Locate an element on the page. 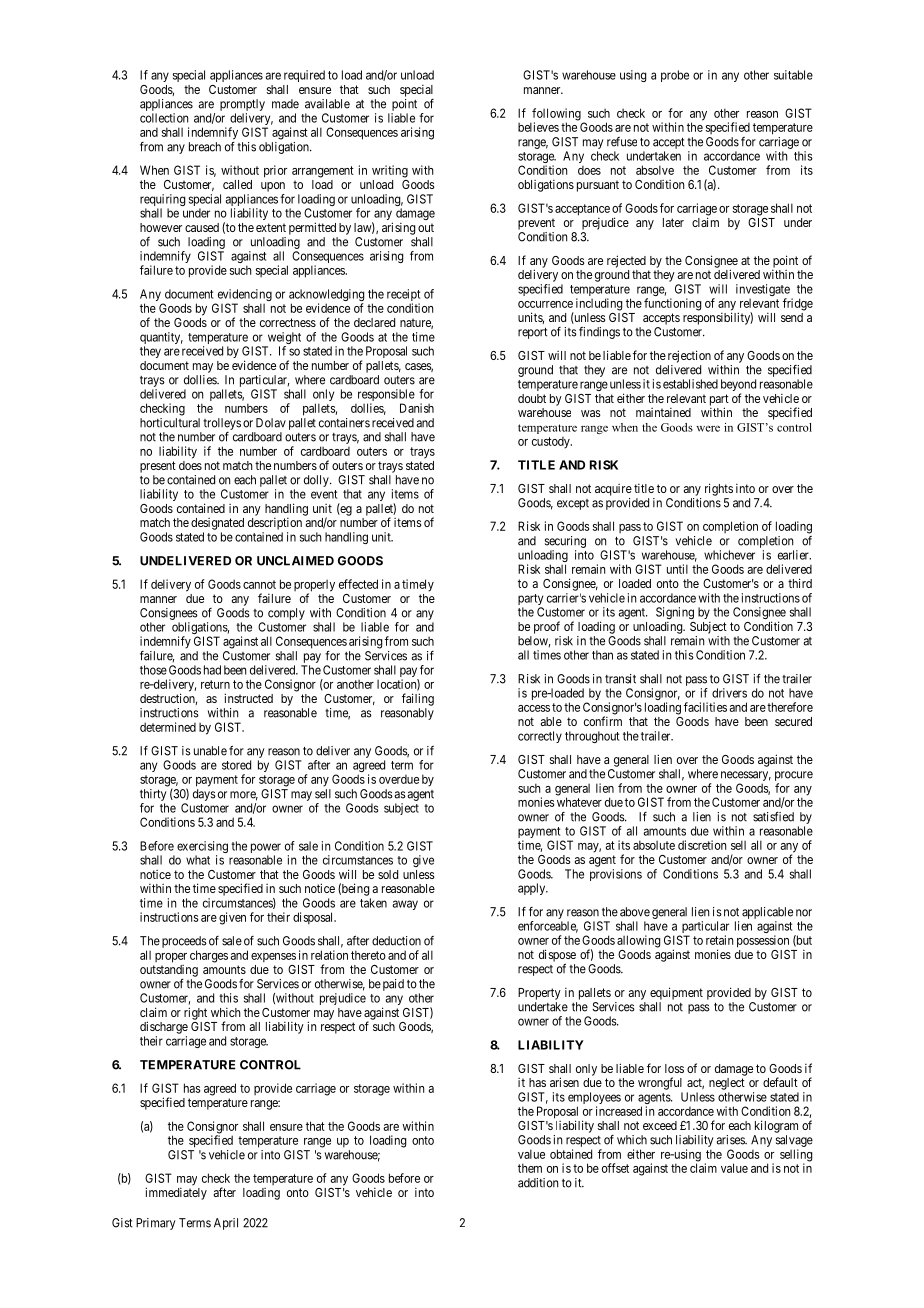 Image resolution: width=924 pixels, height=1308 pixels. believes is located at coordinates (538, 127).
